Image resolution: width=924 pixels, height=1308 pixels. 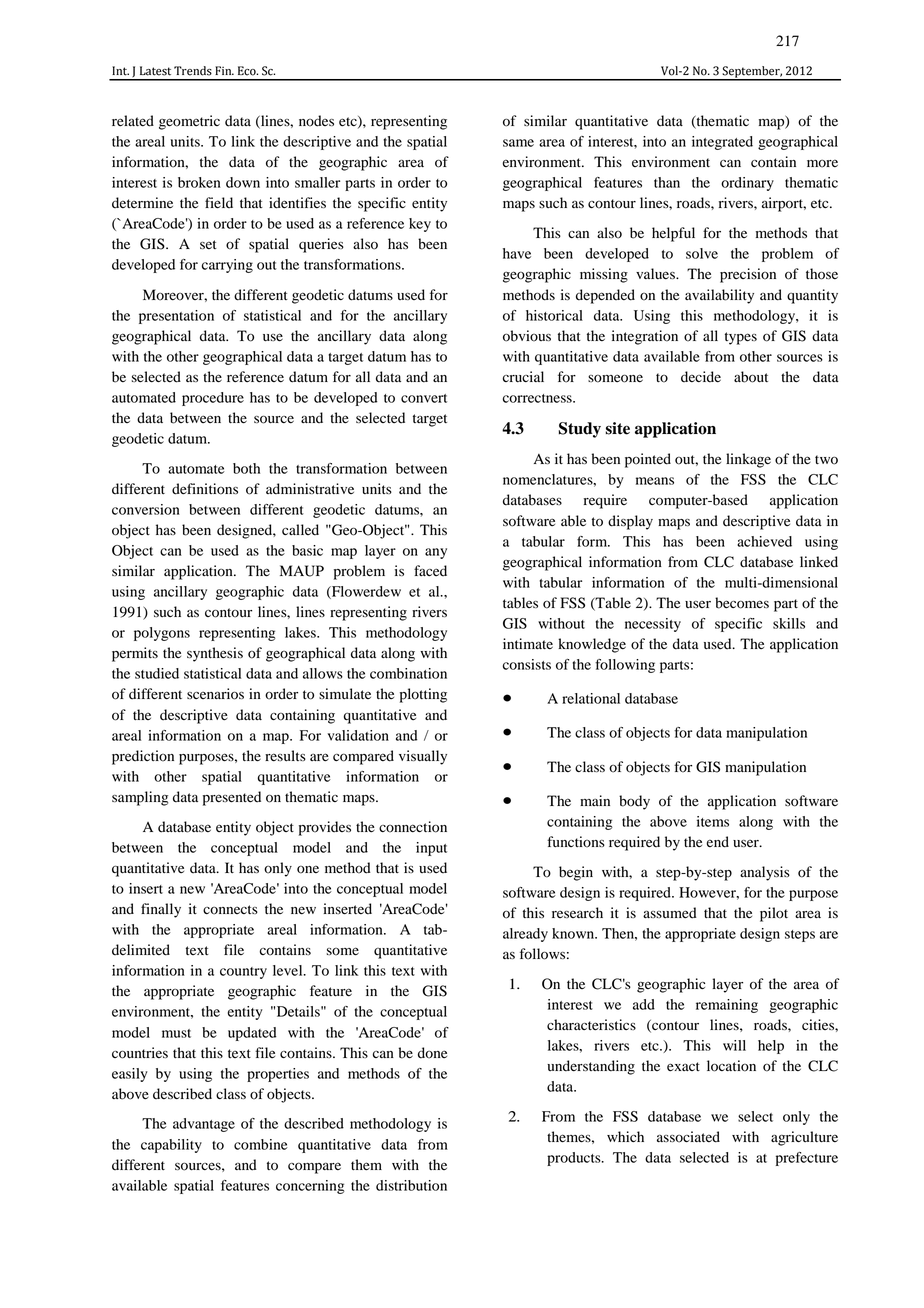 I want to click on geometric, so click(x=189, y=122).
